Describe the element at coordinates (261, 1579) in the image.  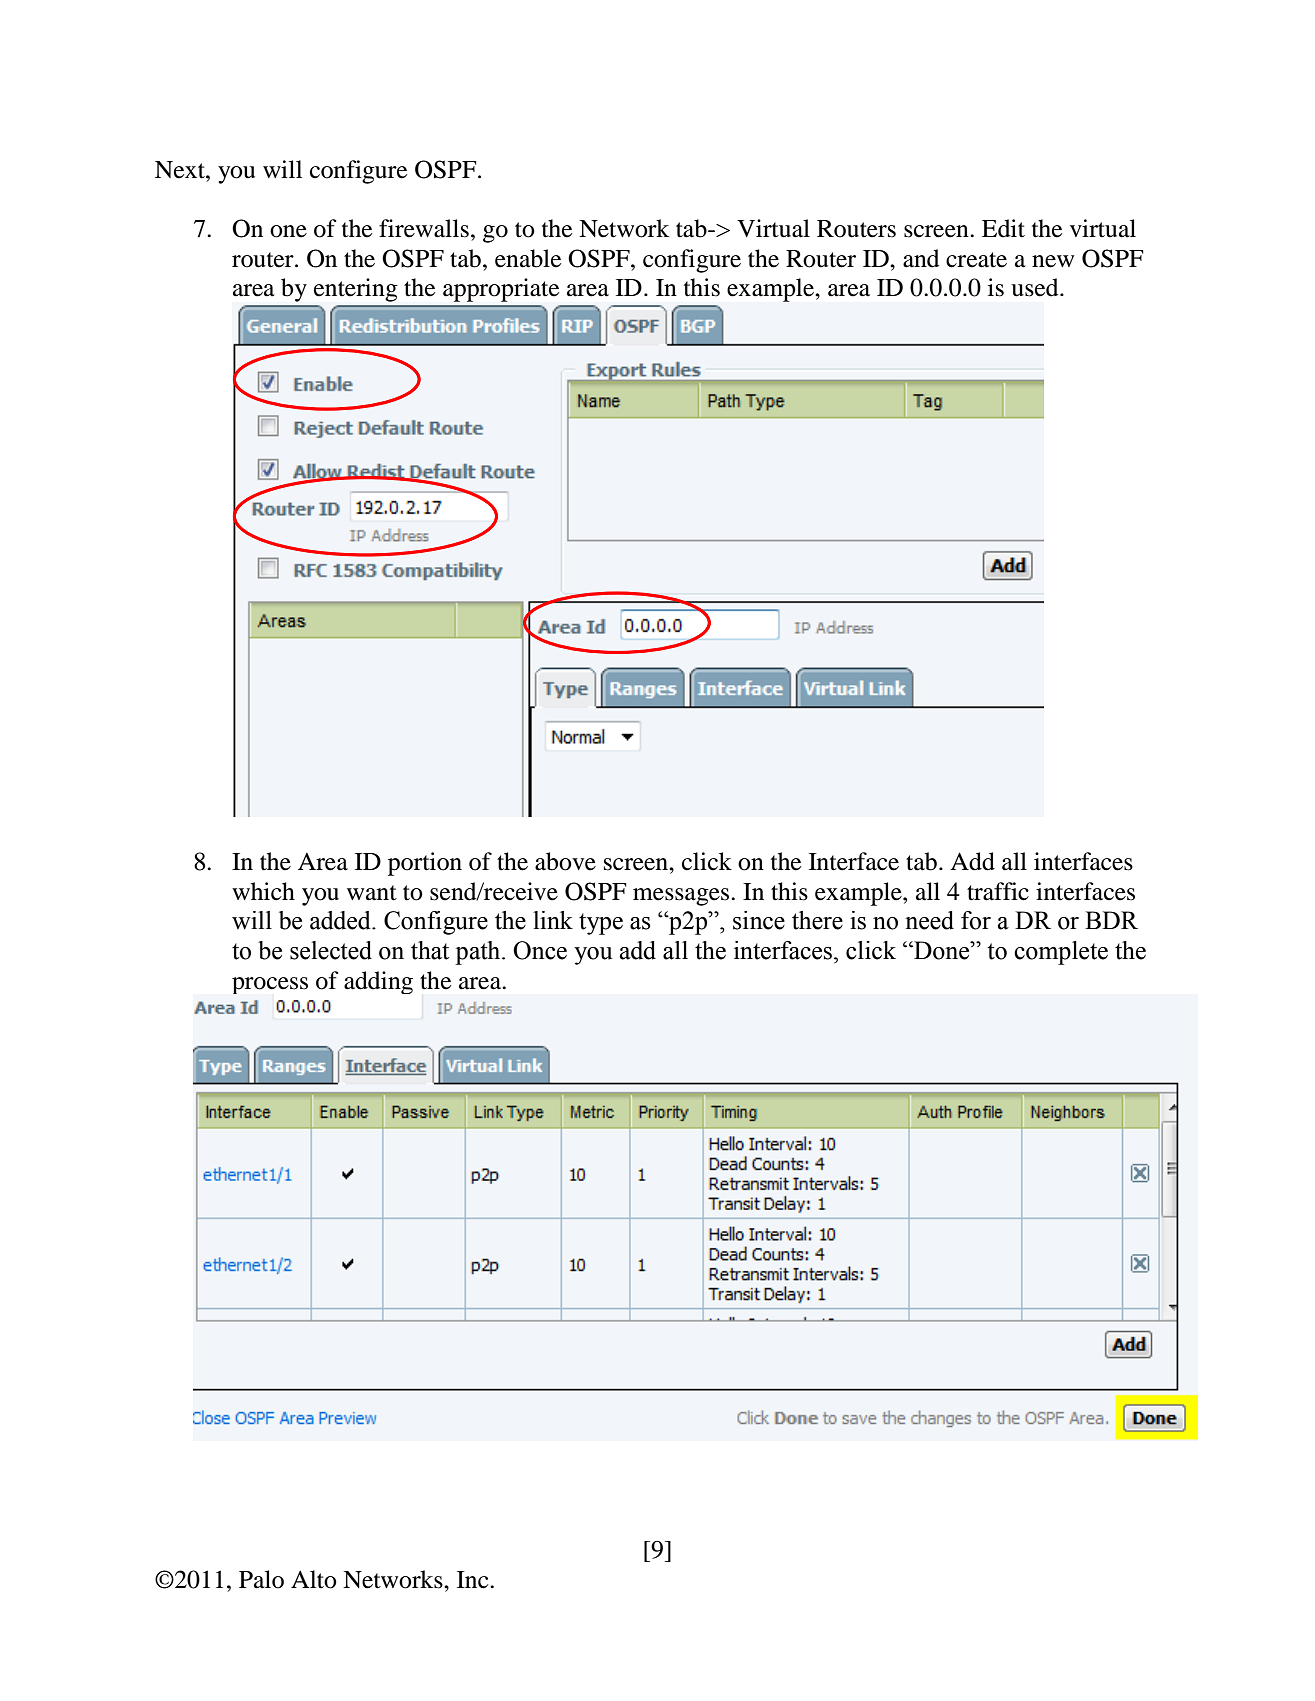
I see `Palo` at that location.
